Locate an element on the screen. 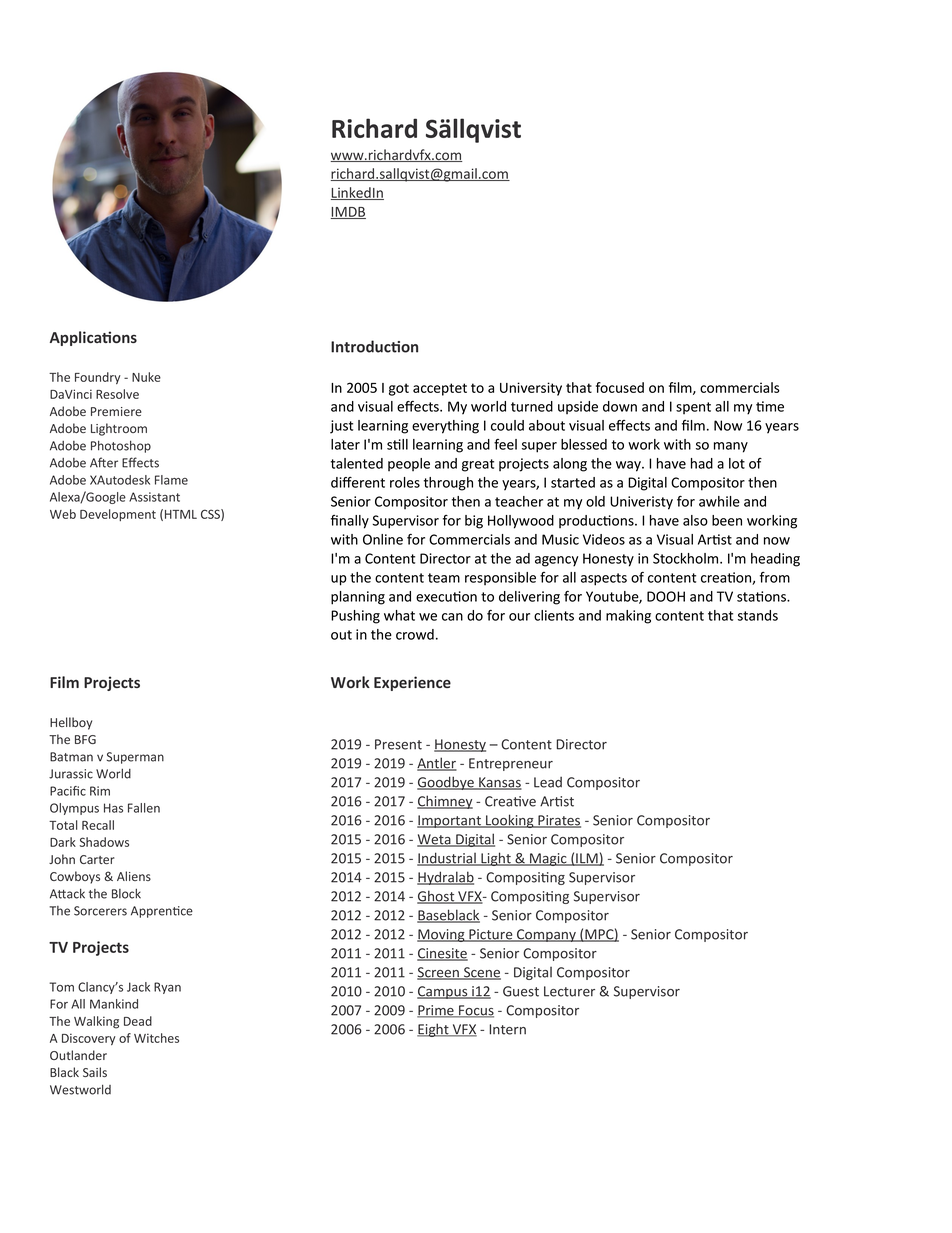 The image size is (952, 1233). Applications is located at coordinates (93, 338).
